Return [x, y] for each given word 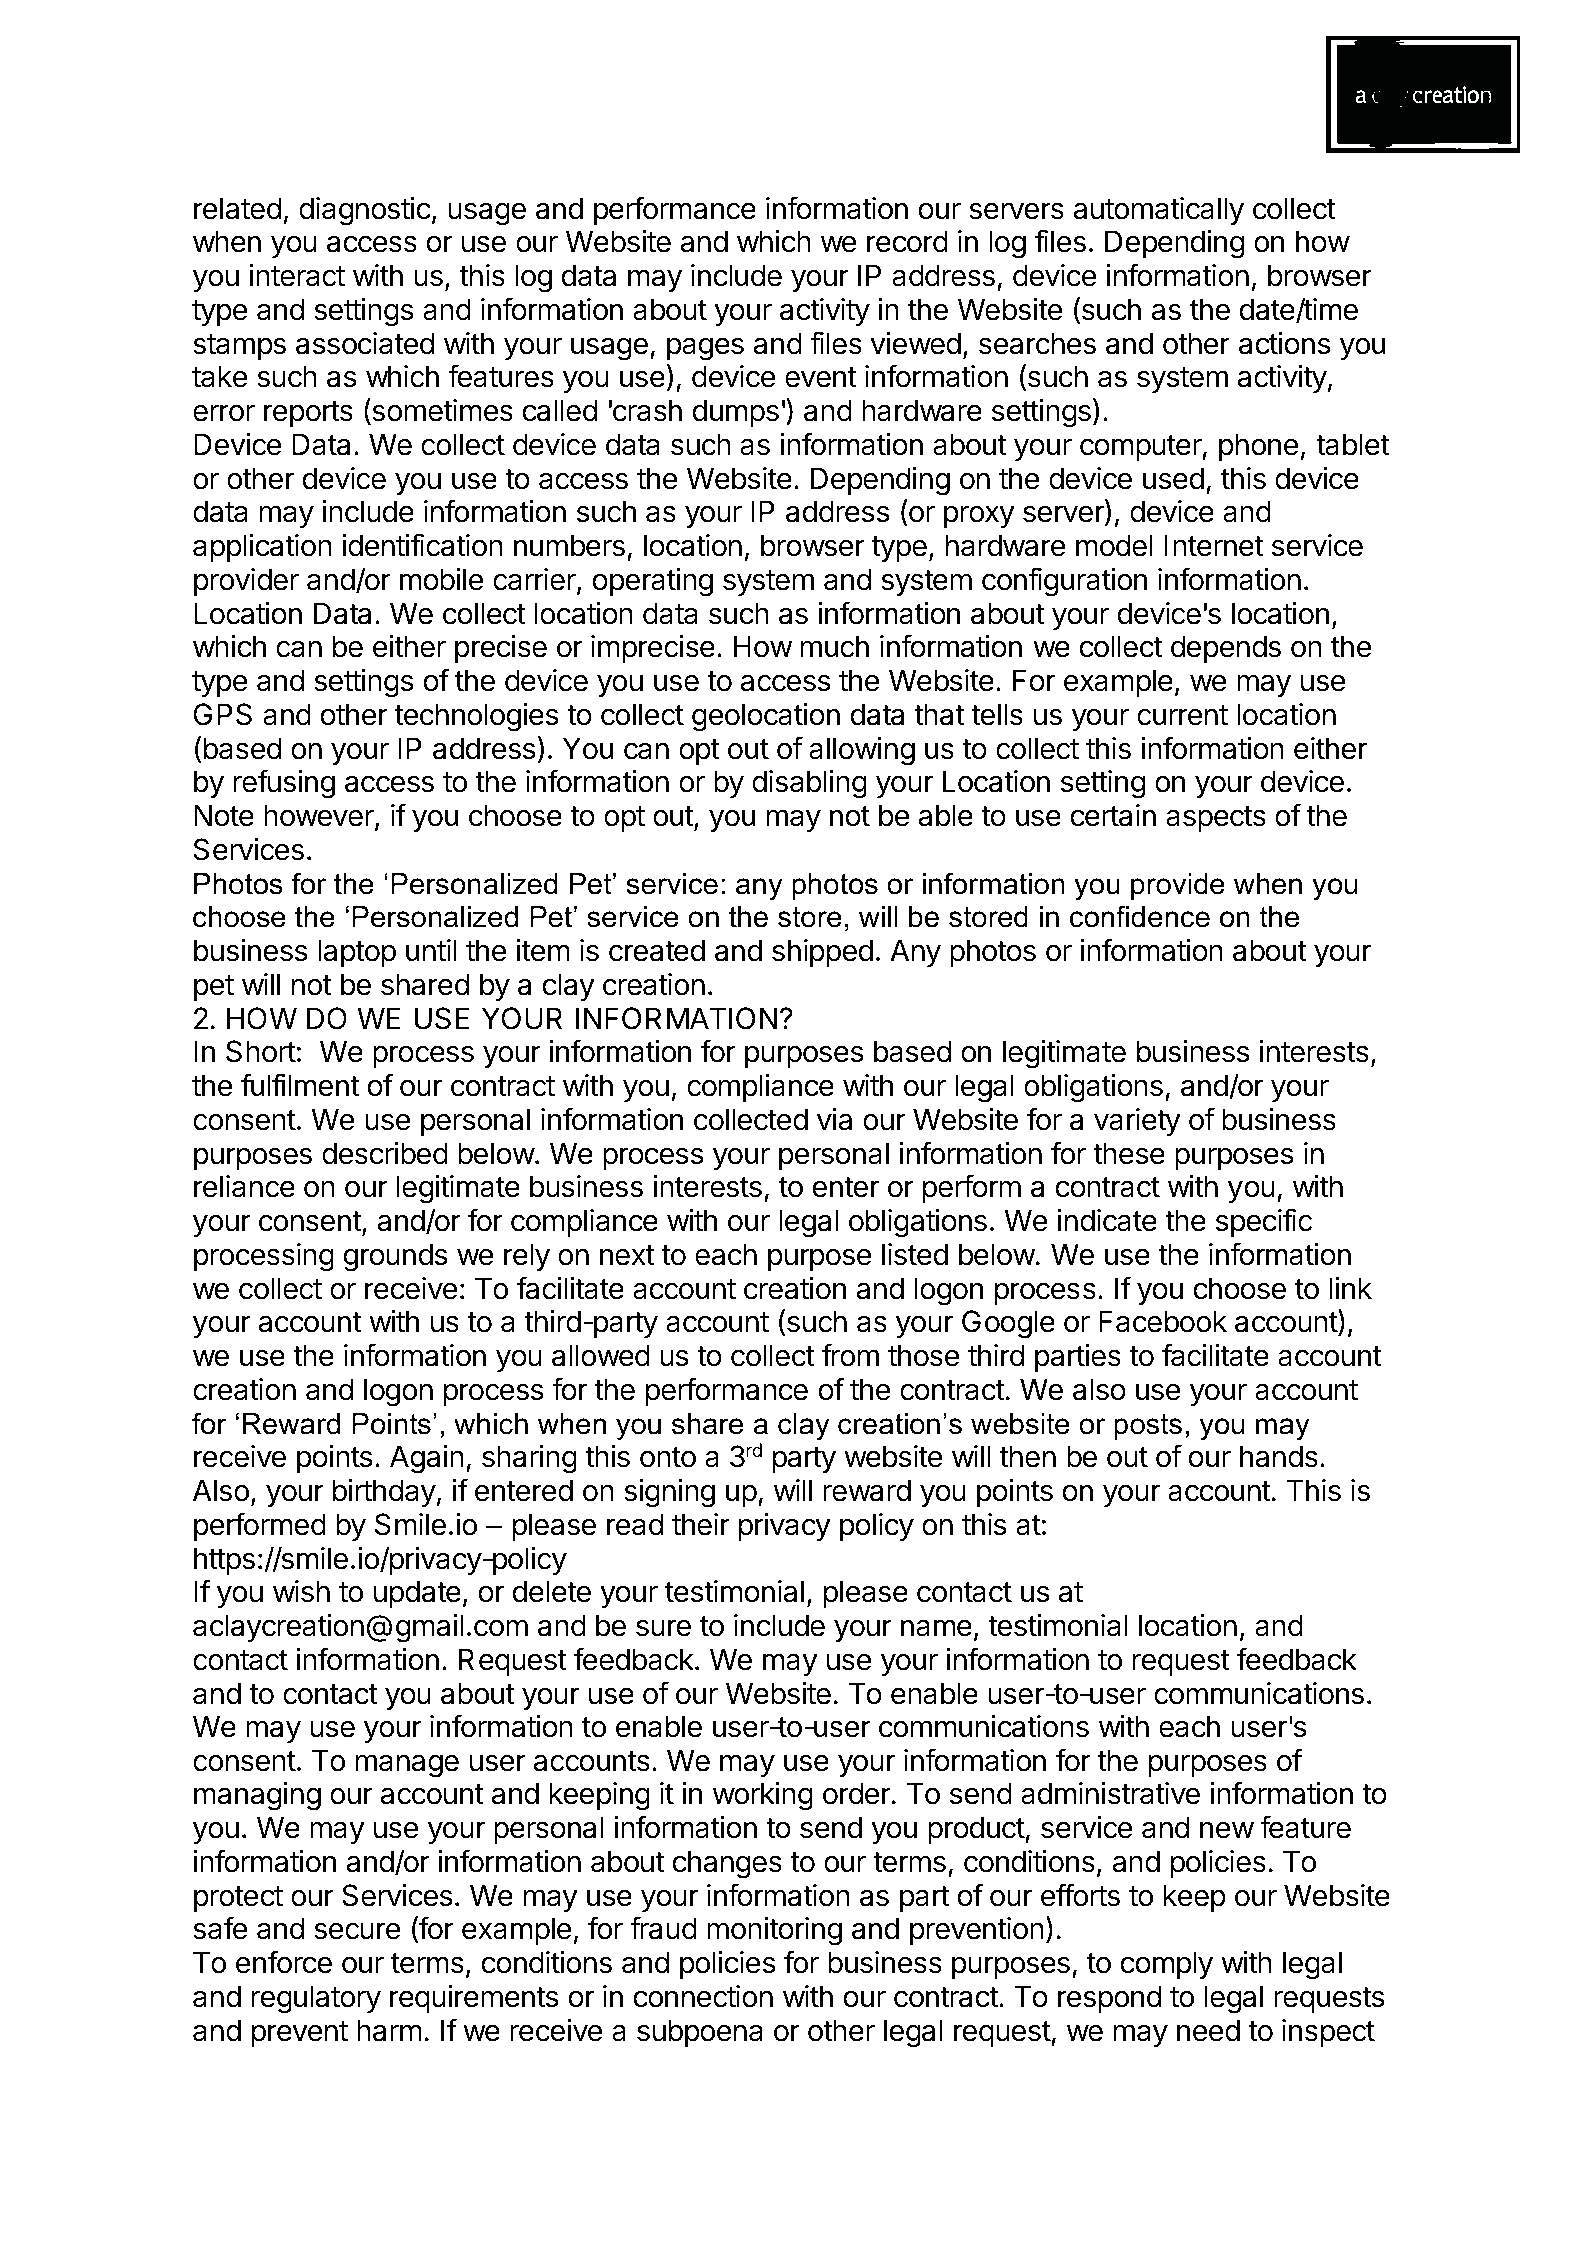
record [907, 241]
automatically [1159, 211]
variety [1137, 1122]
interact [297, 275]
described [385, 1153]
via [834, 1119]
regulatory [316, 1999]
